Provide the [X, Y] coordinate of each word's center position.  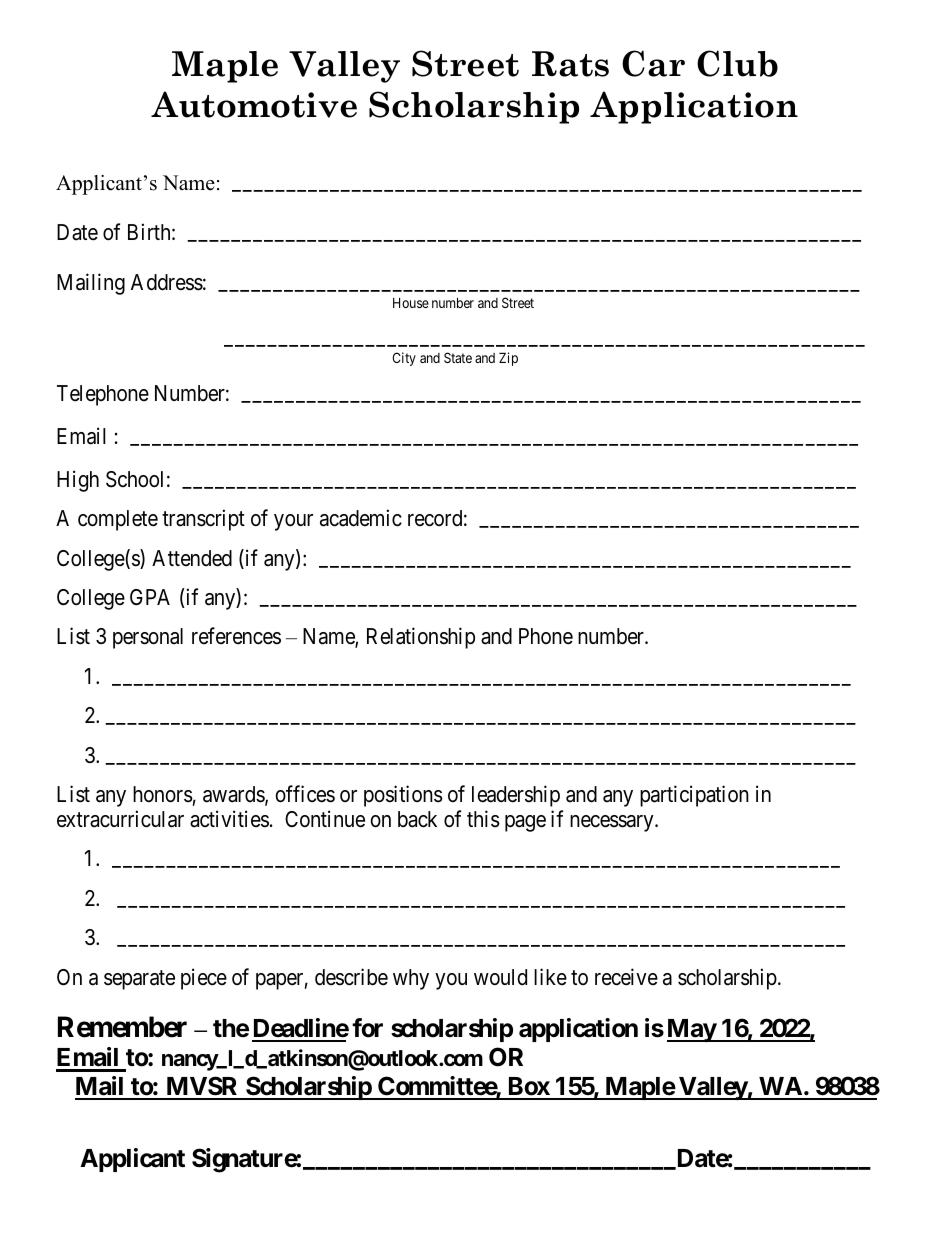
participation [694, 796]
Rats [570, 64]
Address [167, 282]
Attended [192, 558]
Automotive [254, 104]
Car [653, 63]
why [411, 979]
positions [403, 796]
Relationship [421, 638]
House [411, 302]
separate [139, 980]
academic [361, 518]
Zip [508, 359]
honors [163, 794]
